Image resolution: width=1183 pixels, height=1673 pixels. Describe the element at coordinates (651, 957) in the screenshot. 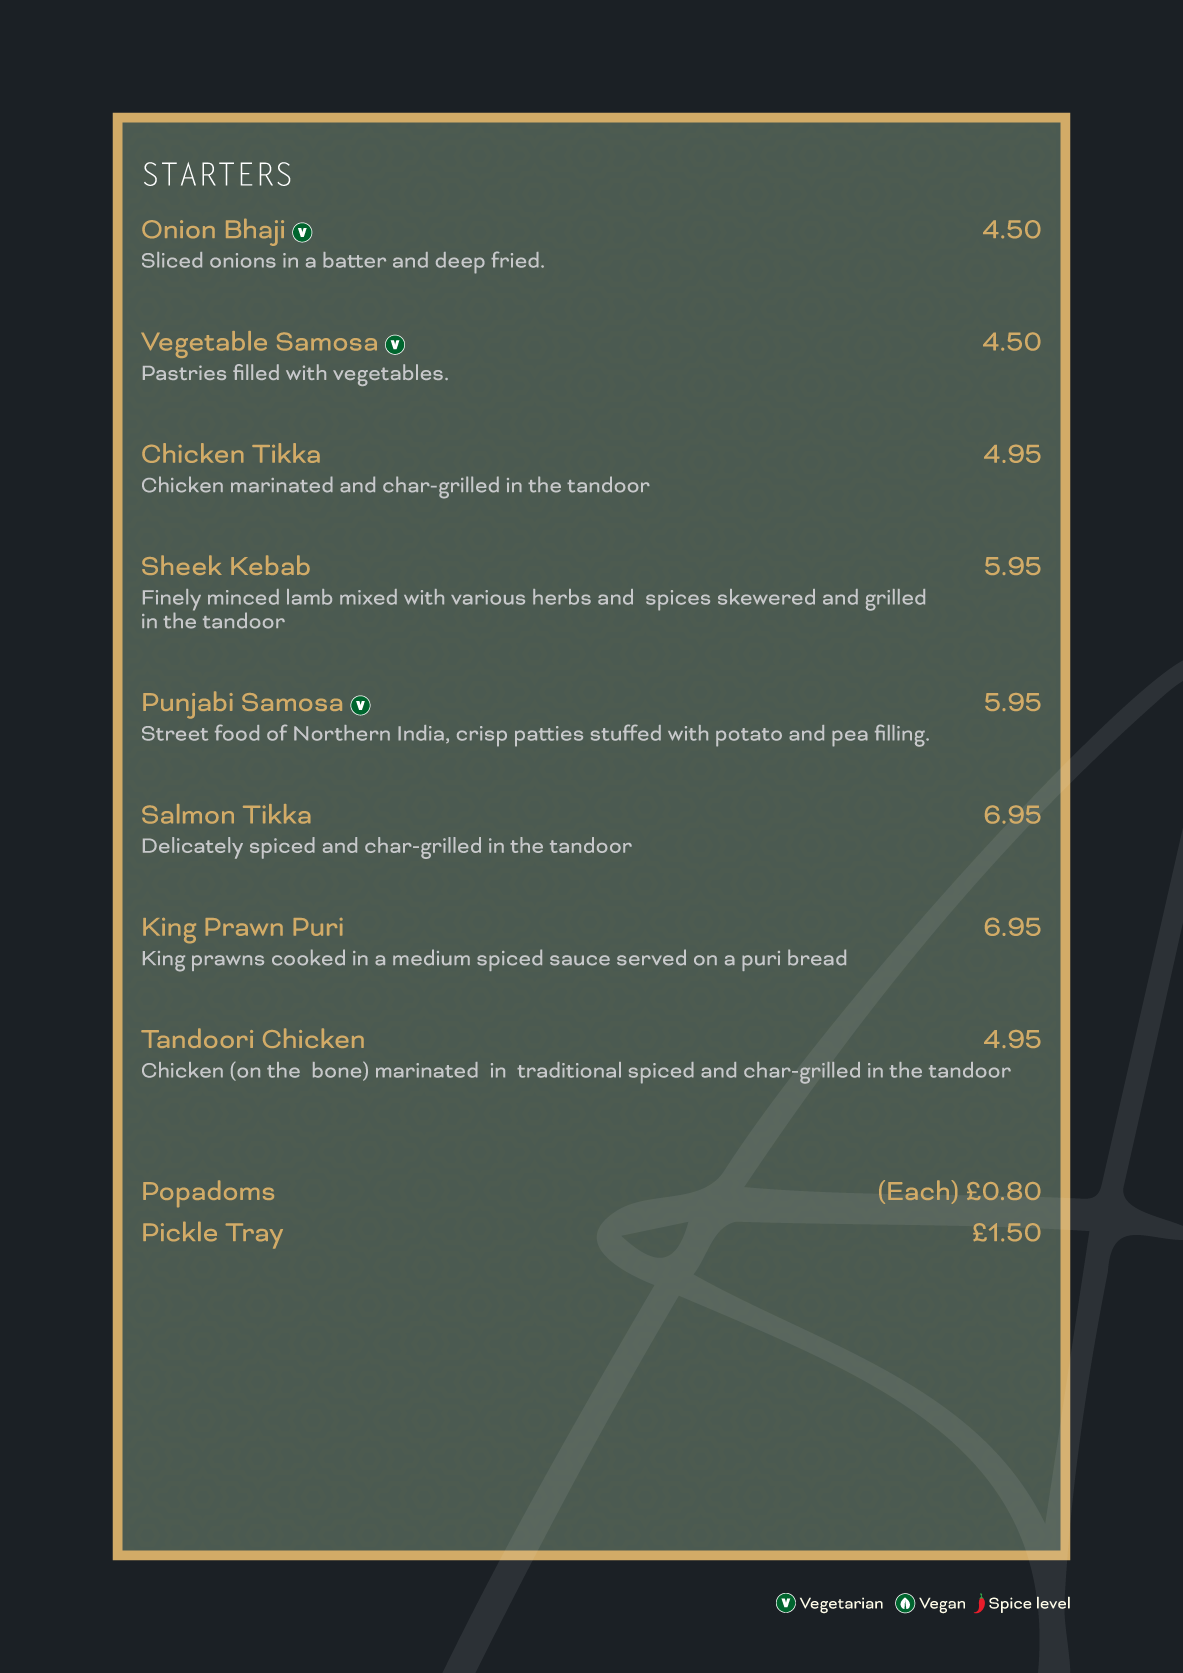

I see `served` at that location.
